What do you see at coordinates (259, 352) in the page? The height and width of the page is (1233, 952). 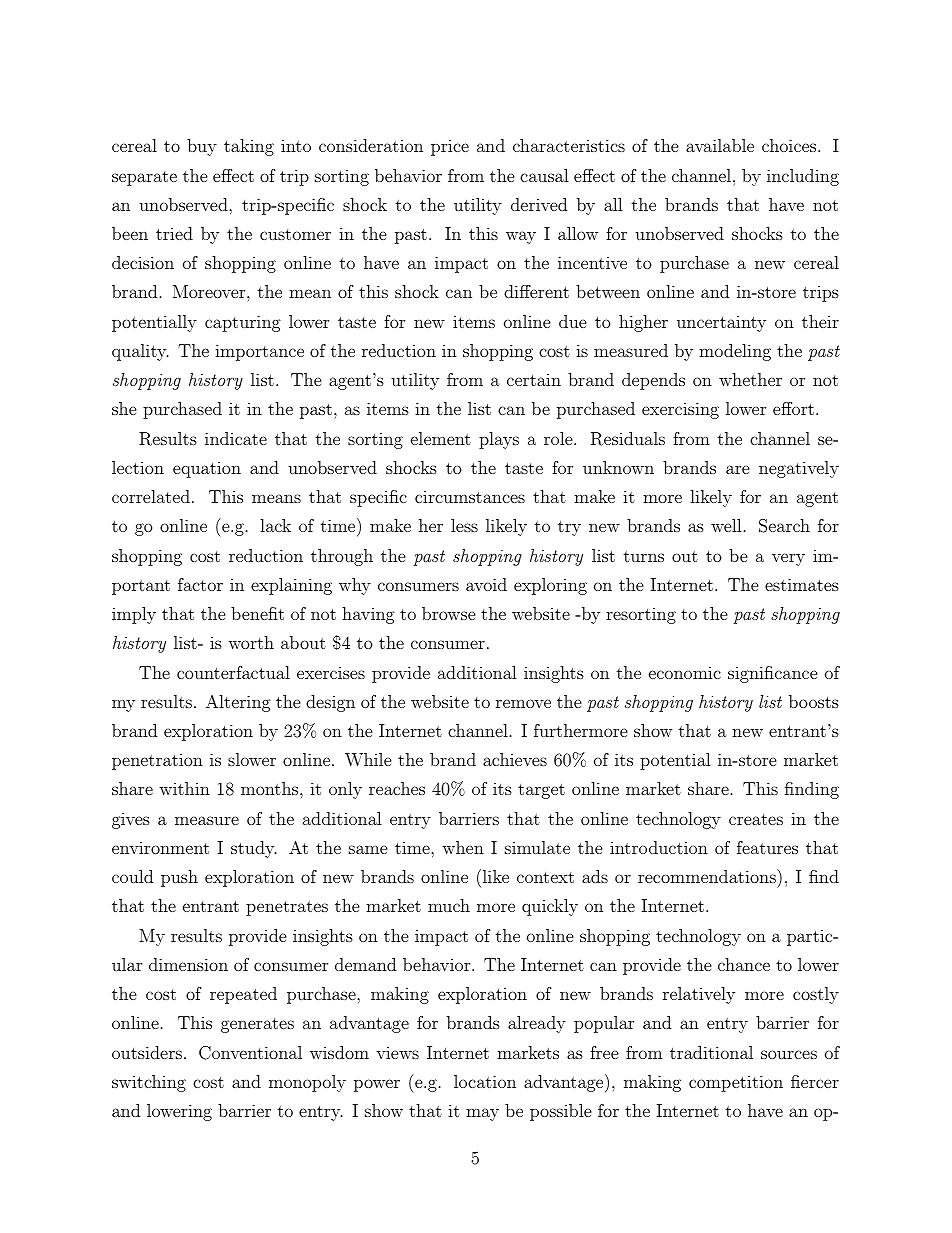 I see `importance` at bounding box center [259, 352].
